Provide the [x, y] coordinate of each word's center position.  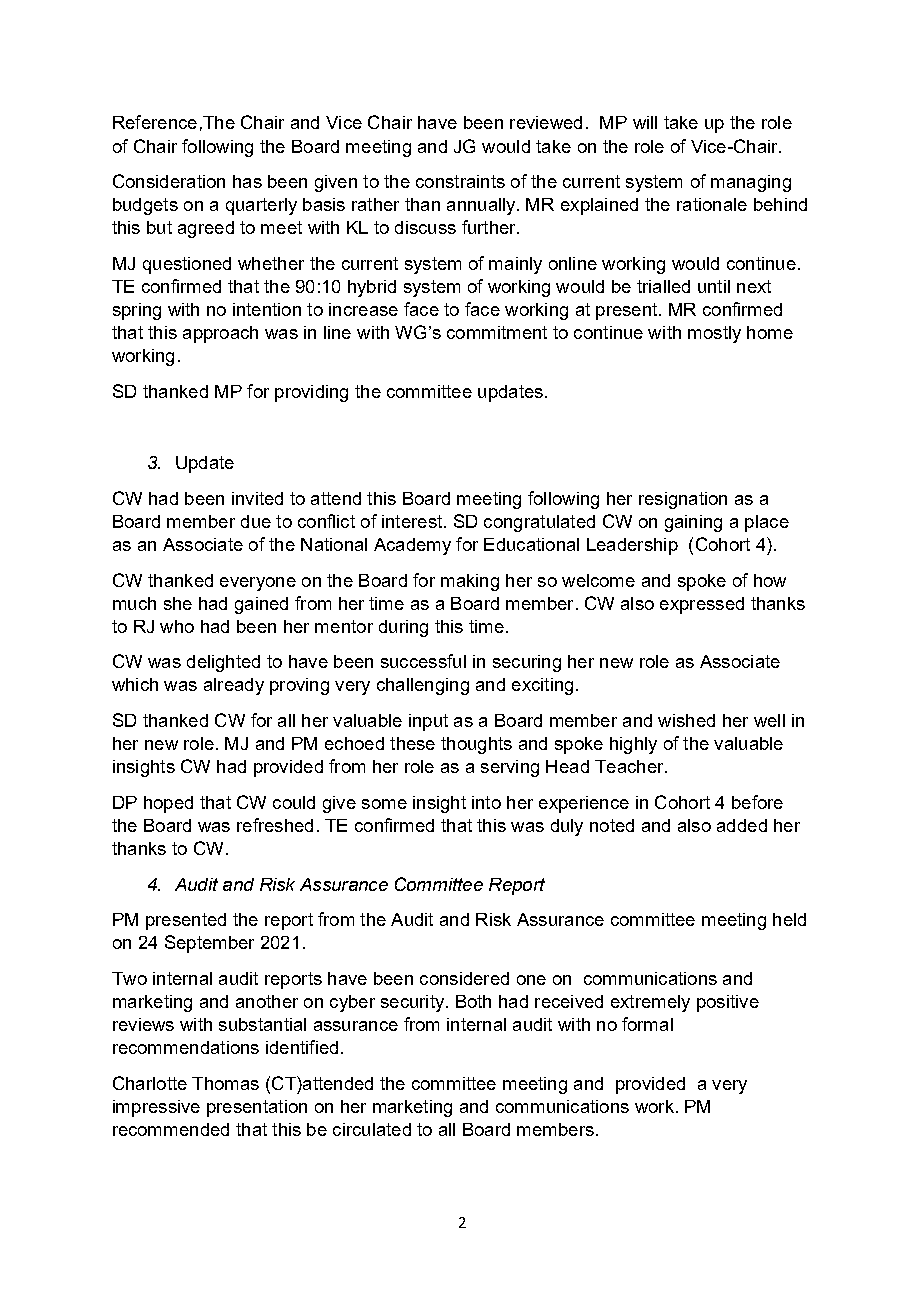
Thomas [225, 1083]
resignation [683, 500]
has [247, 181]
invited [257, 498]
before [757, 802]
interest [412, 521]
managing [751, 183]
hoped [168, 804]
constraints [460, 181]
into [486, 802]
